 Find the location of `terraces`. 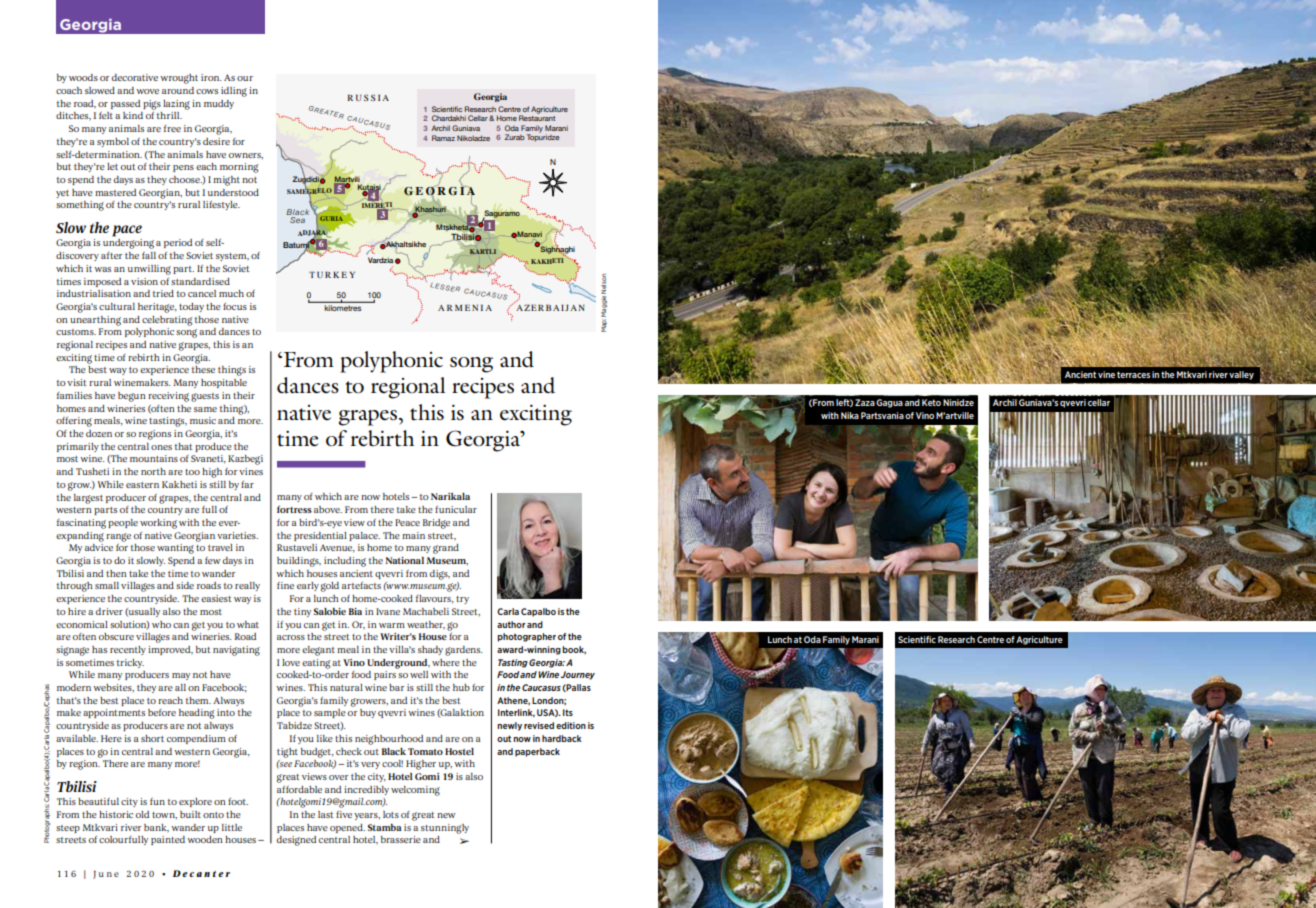

terraces is located at coordinates (1133, 374).
